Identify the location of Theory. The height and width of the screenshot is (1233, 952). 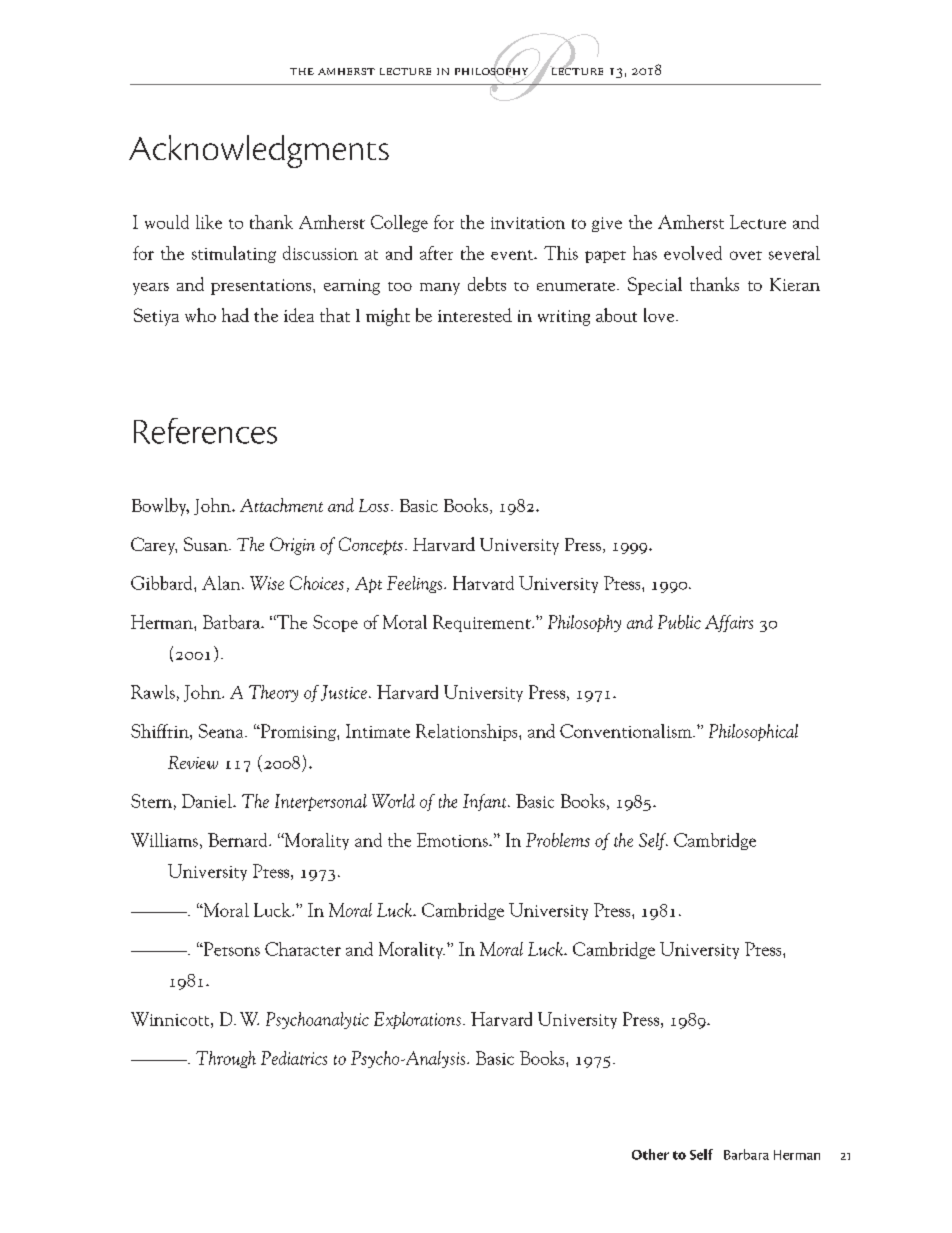
(273, 693).
